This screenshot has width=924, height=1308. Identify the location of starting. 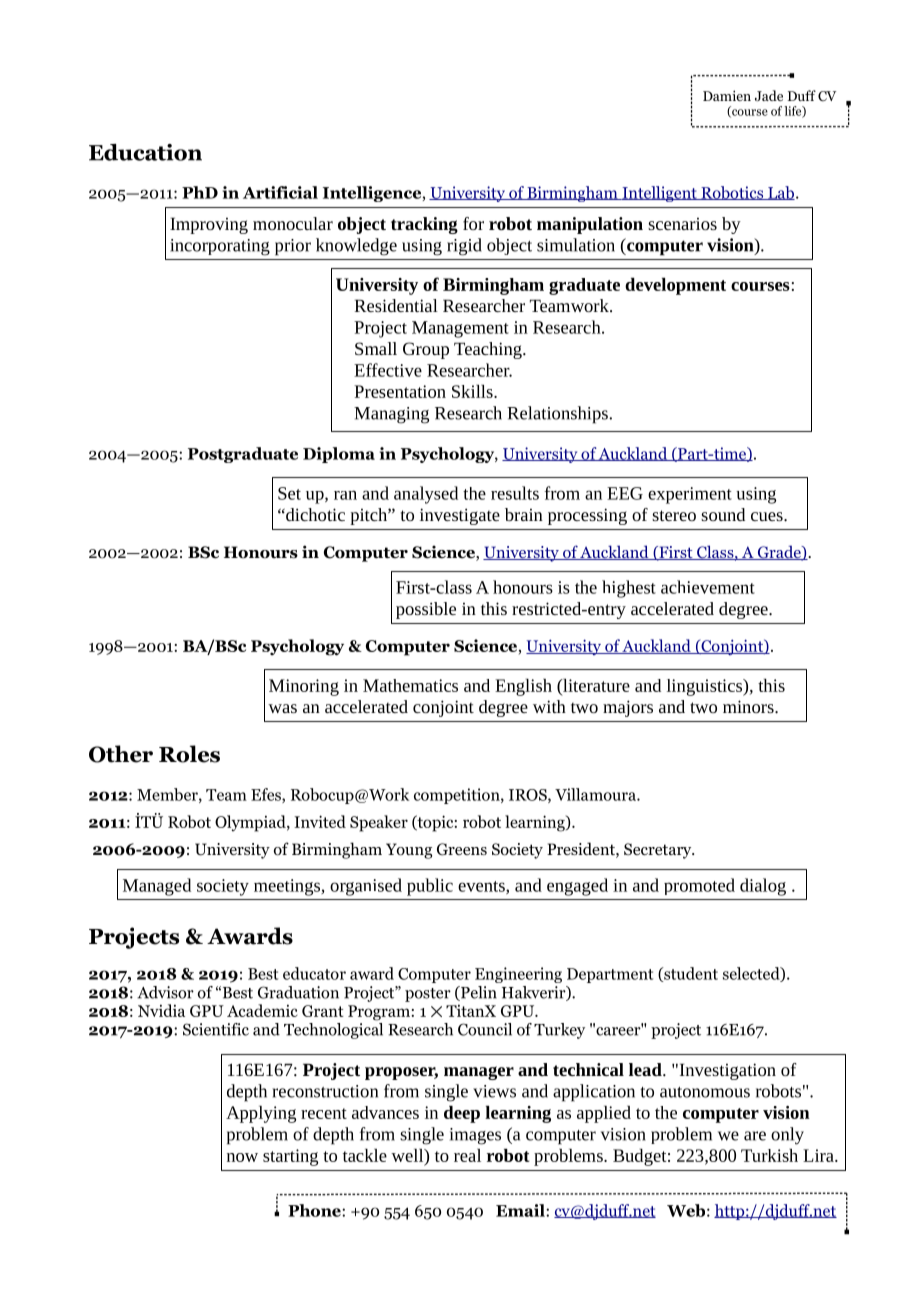
(290, 1157).
